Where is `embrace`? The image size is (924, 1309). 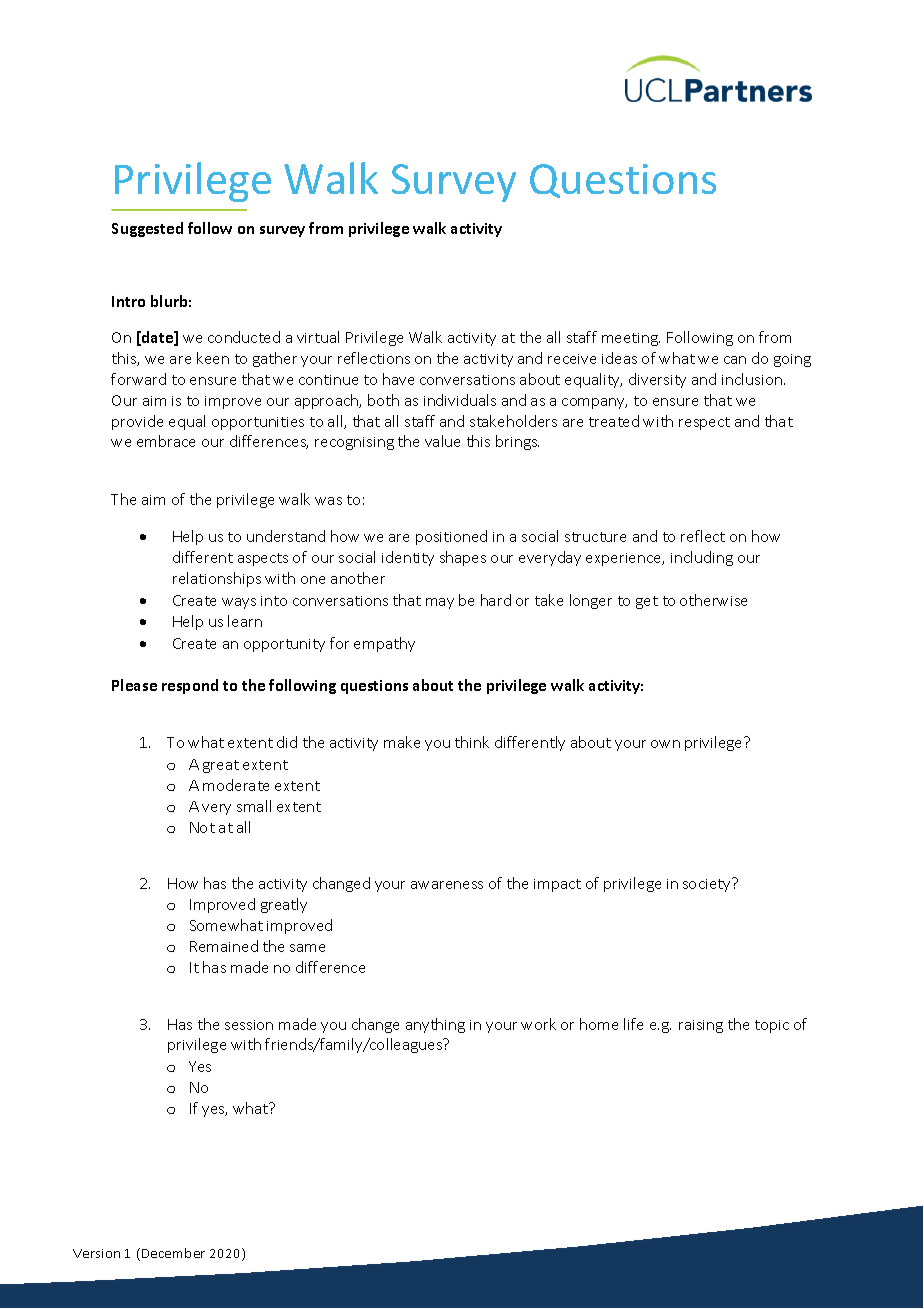 embrace is located at coordinates (166, 441).
